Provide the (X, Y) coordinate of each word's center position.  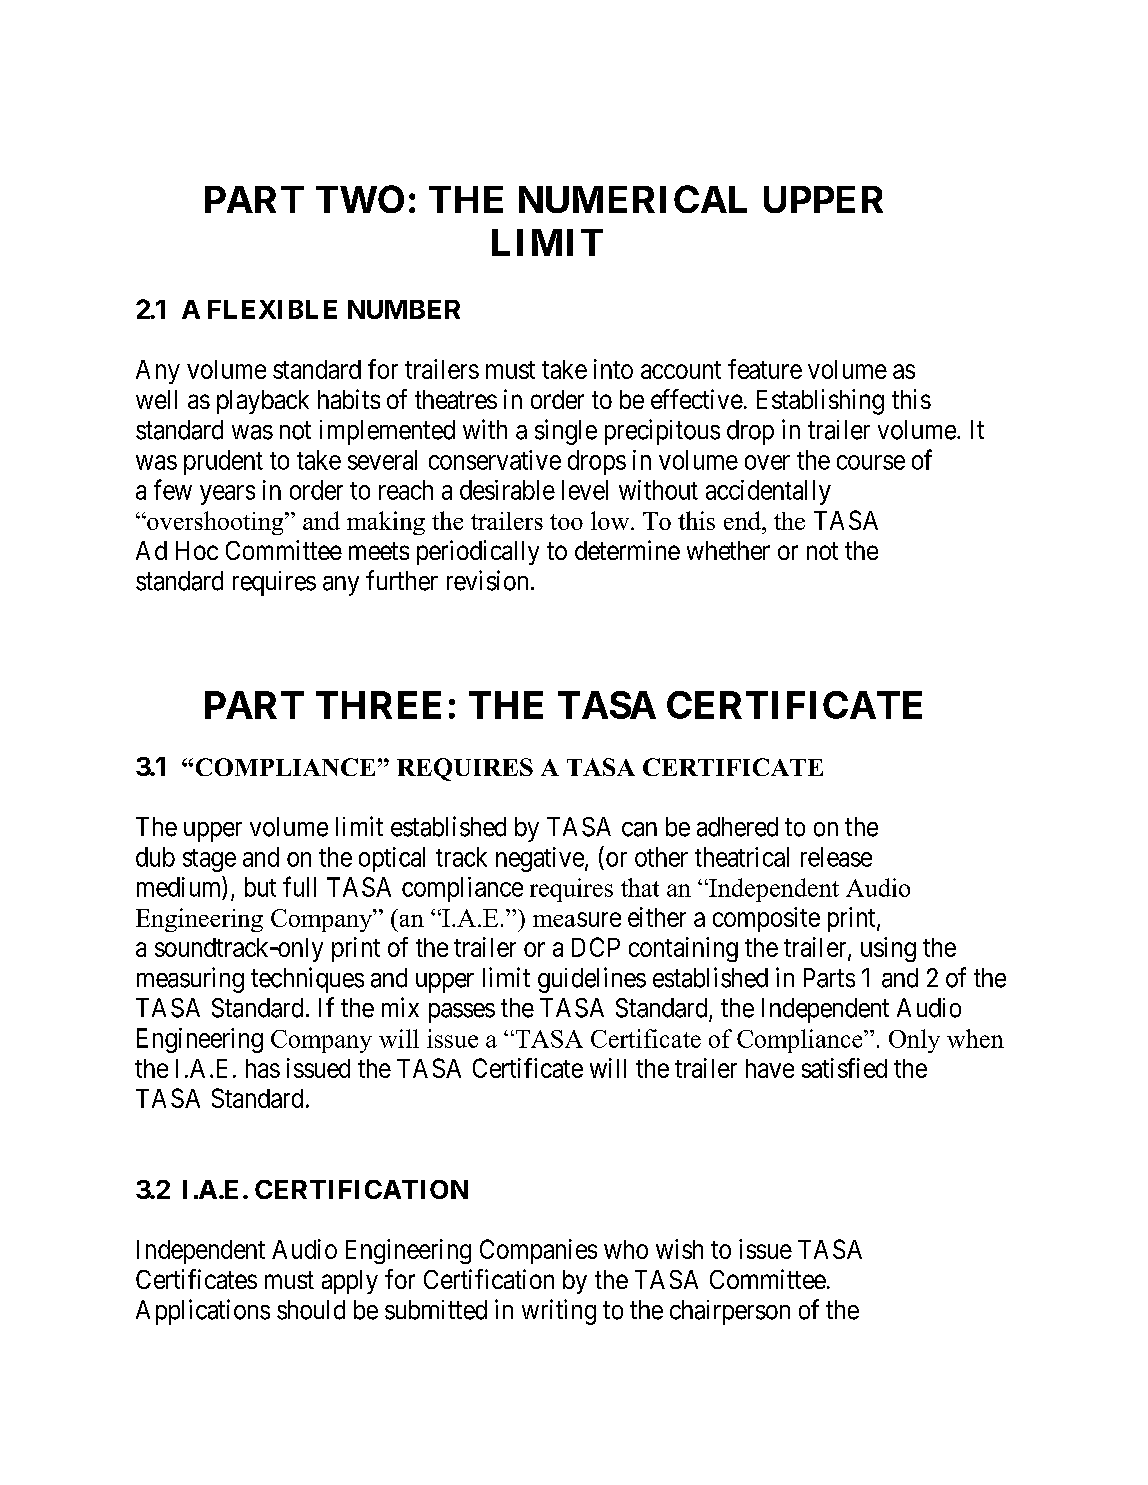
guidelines (592, 980)
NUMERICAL (633, 199)
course (871, 462)
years (227, 495)
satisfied (844, 1068)
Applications (203, 1312)
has (263, 1068)
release (836, 857)
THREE (378, 705)
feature (765, 369)
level (585, 490)
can (639, 829)
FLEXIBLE (272, 309)
